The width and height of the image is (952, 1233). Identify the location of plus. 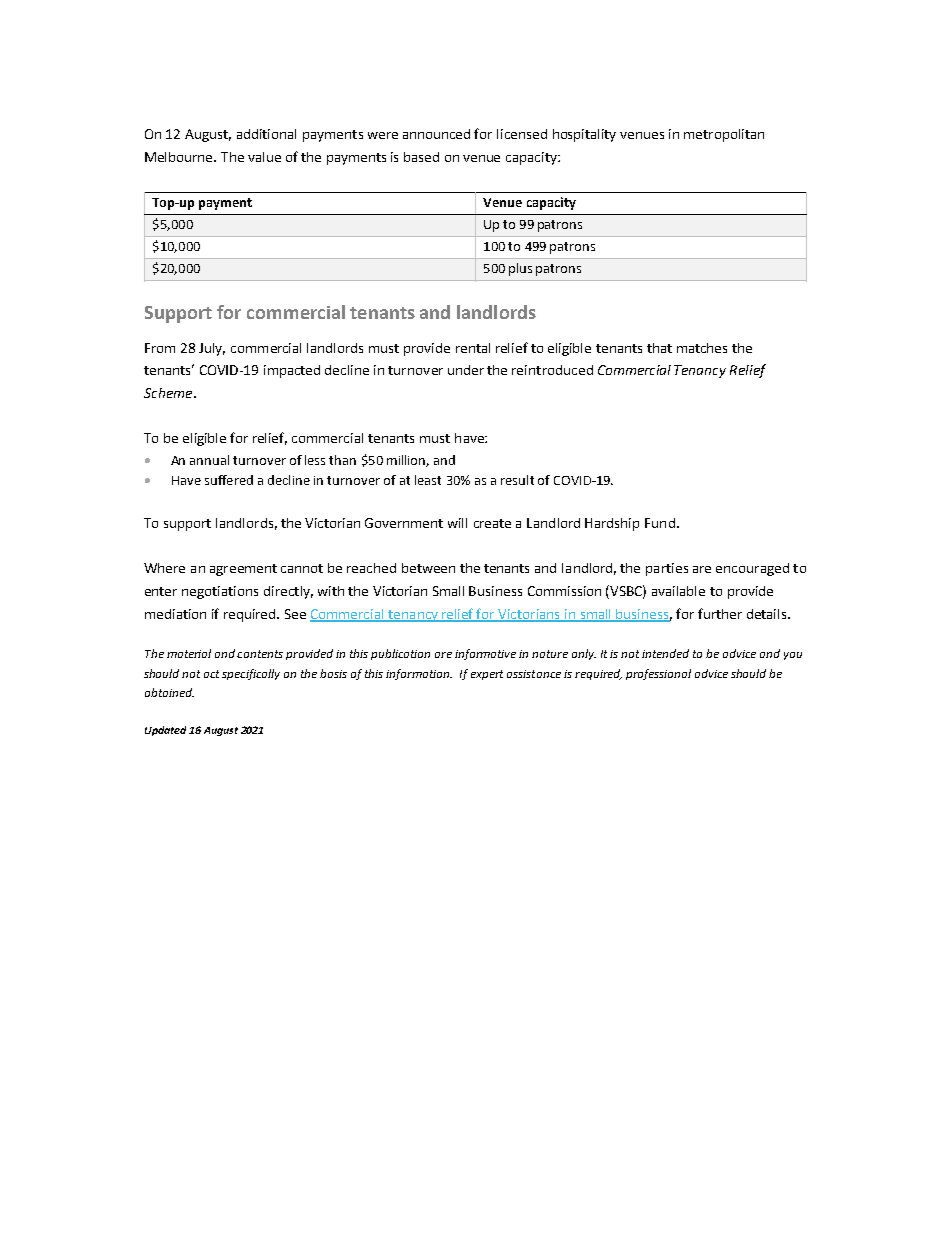
(520, 269).
